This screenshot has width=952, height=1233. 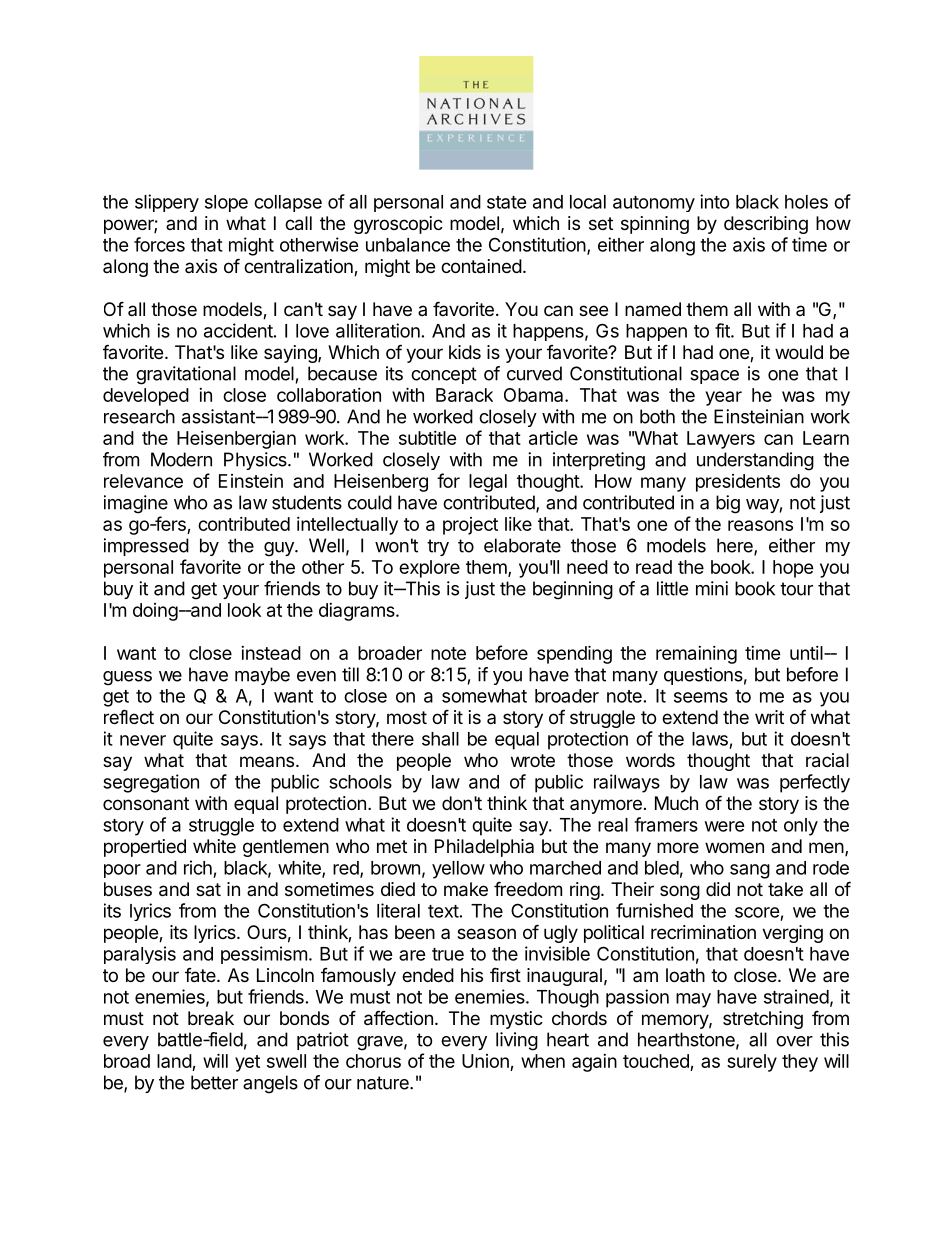 I want to click on project, so click(x=470, y=526).
